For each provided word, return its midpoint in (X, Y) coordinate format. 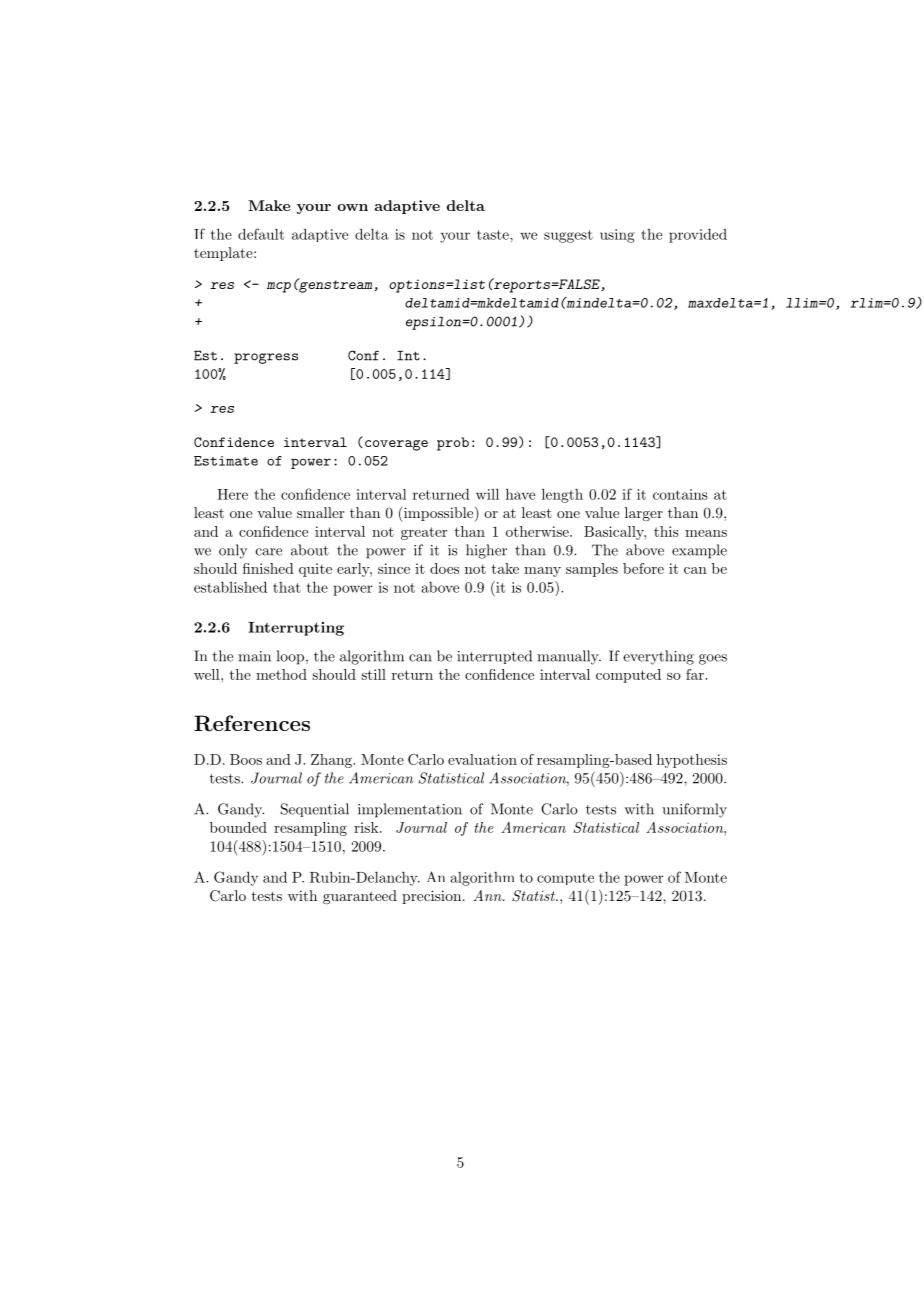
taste (494, 235)
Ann (488, 895)
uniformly (694, 810)
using (617, 236)
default (261, 234)
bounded (238, 827)
